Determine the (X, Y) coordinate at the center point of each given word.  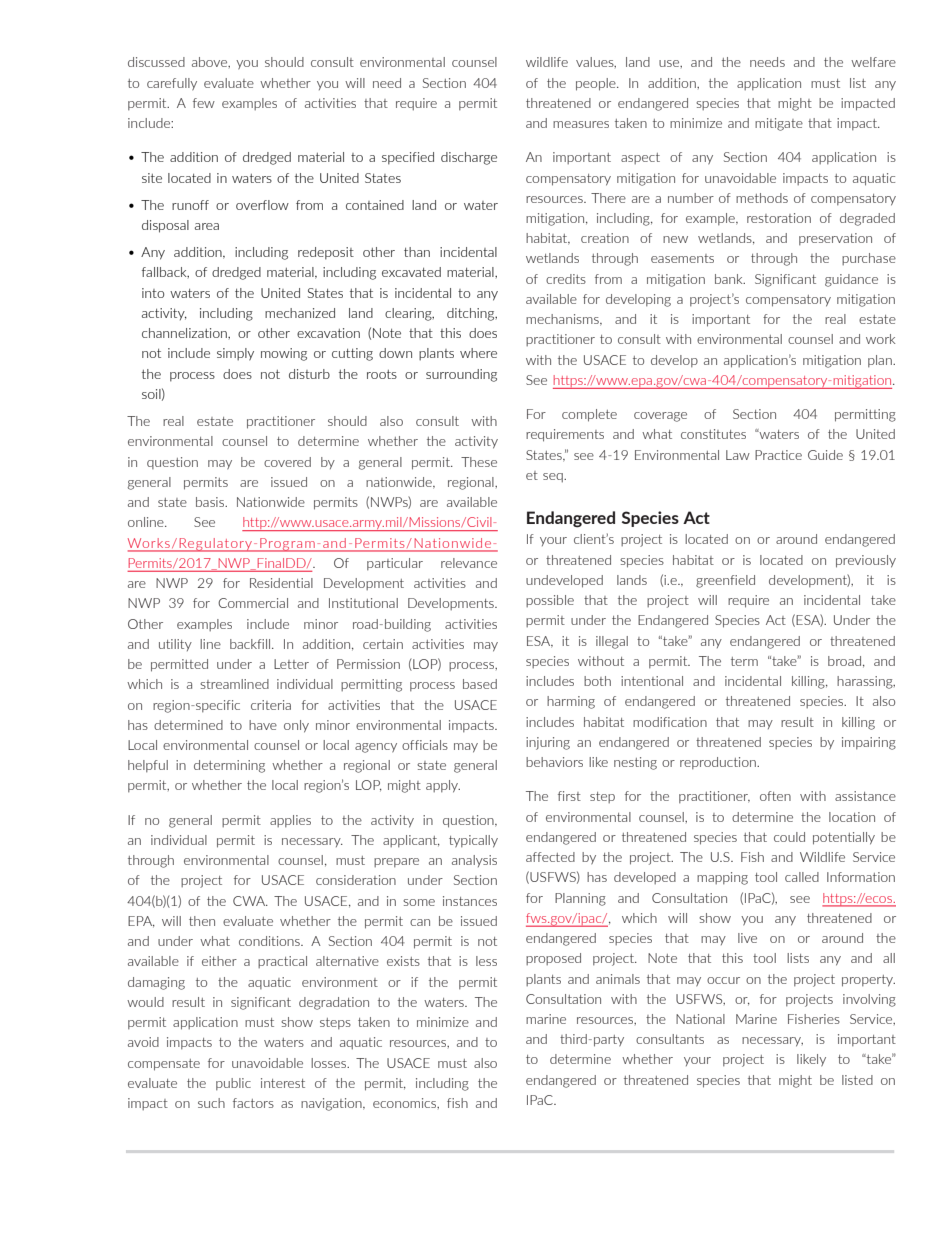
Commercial (253, 603)
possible (550, 601)
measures (581, 124)
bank (730, 279)
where (478, 353)
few (204, 103)
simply (235, 354)
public (233, 1084)
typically (473, 841)
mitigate (779, 124)
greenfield (725, 581)
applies (290, 821)
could (789, 837)
